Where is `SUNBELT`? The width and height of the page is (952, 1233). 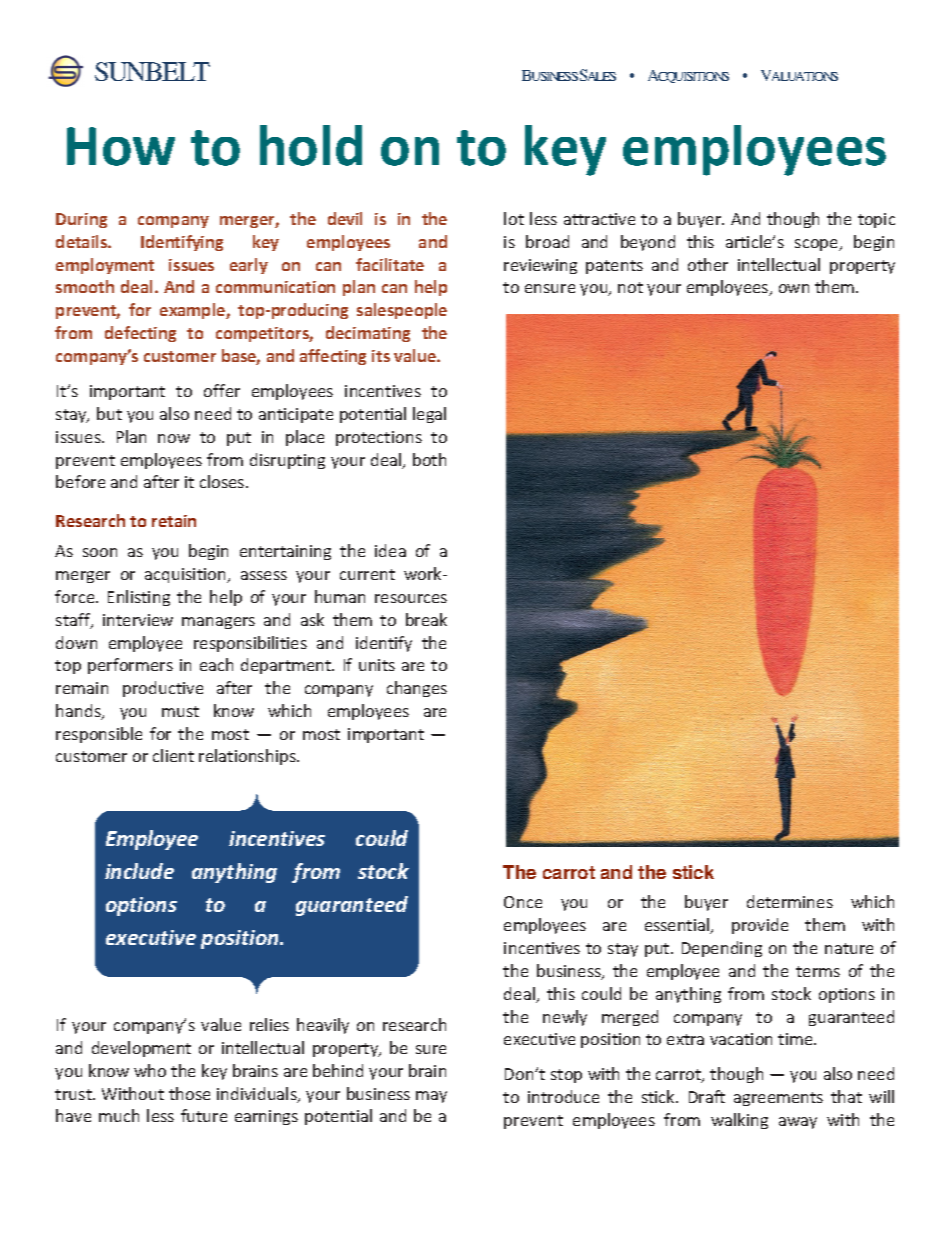 SUNBELT is located at coordinates (152, 71).
